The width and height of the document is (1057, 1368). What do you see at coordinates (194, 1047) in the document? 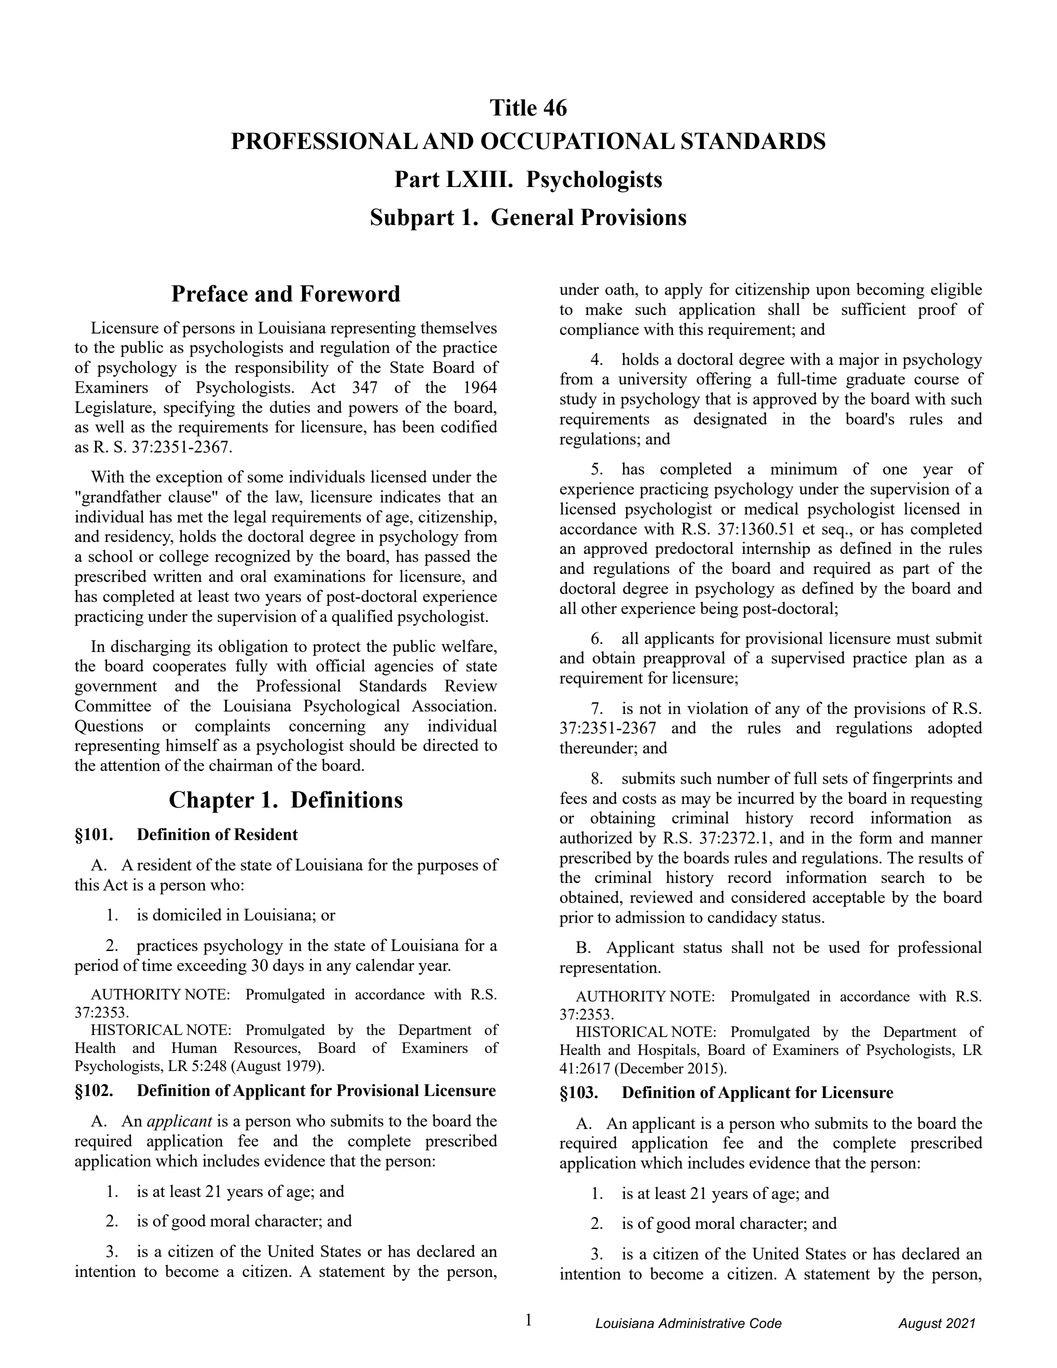
I see `Human` at bounding box center [194, 1047].
